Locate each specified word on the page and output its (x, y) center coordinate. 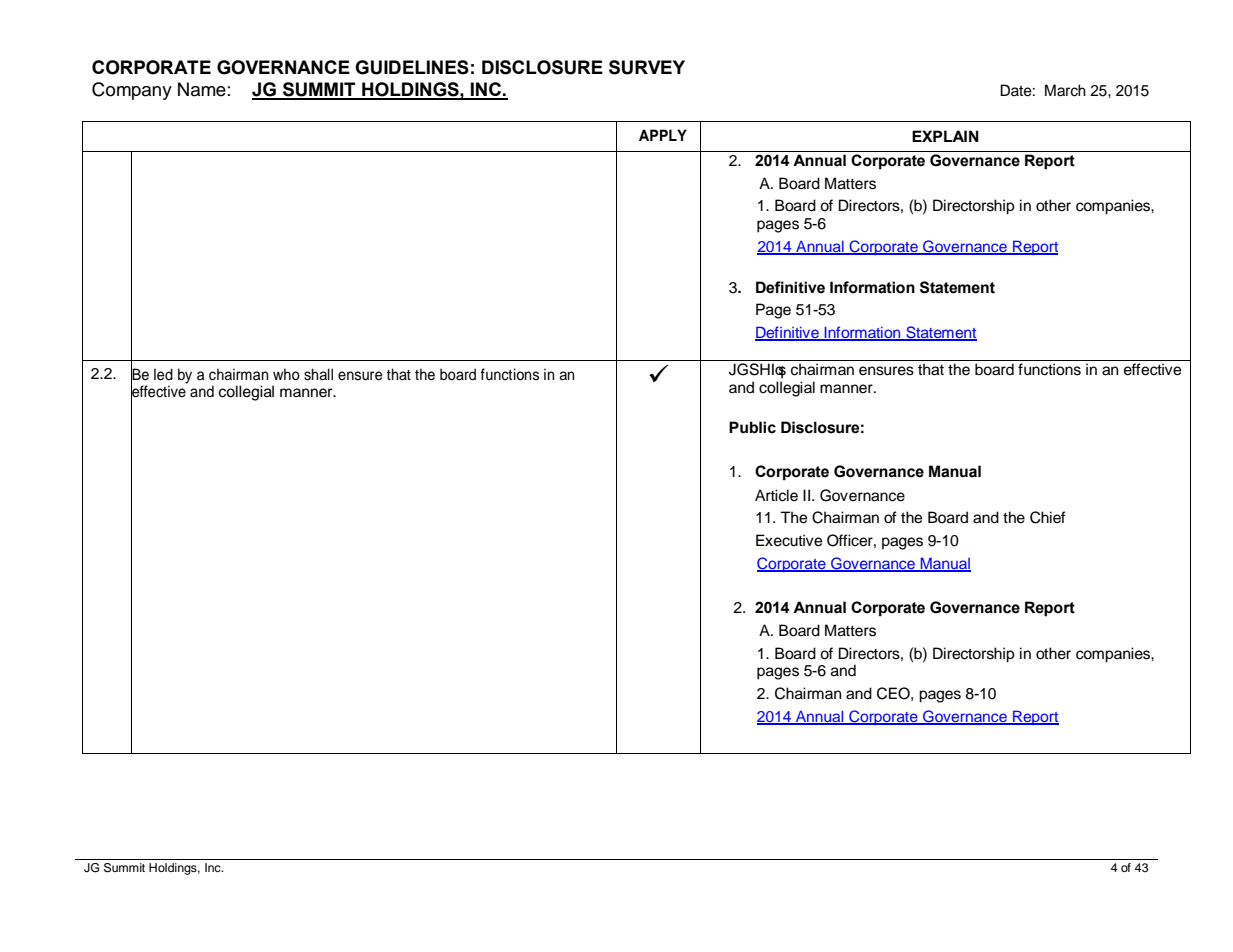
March (1065, 90)
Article (776, 495)
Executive (789, 540)
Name (202, 89)
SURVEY (647, 67)
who (286, 374)
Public (752, 427)
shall (318, 374)
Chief (1048, 517)
